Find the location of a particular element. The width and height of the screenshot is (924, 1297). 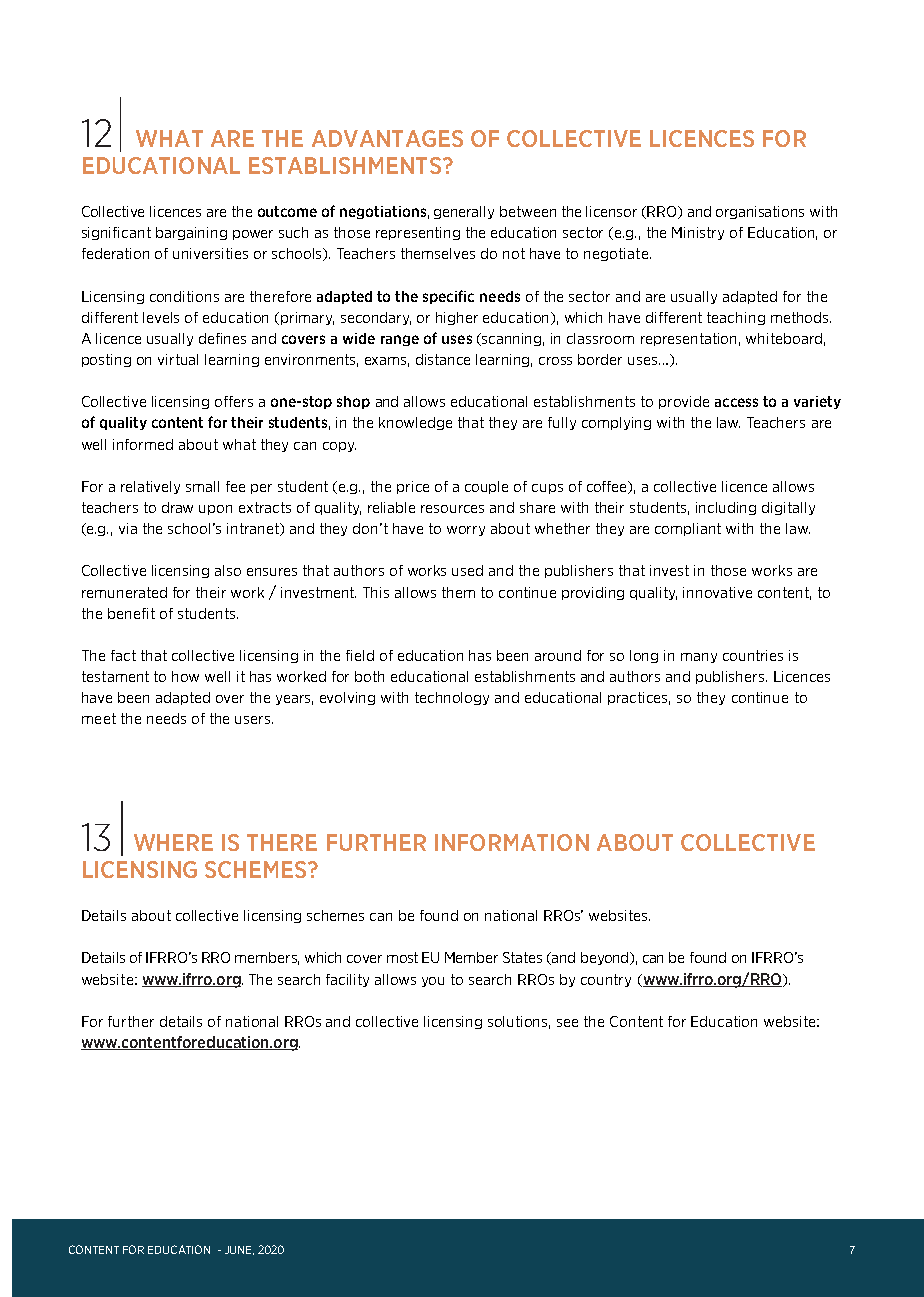

you is located at coordinates (433, 982).
